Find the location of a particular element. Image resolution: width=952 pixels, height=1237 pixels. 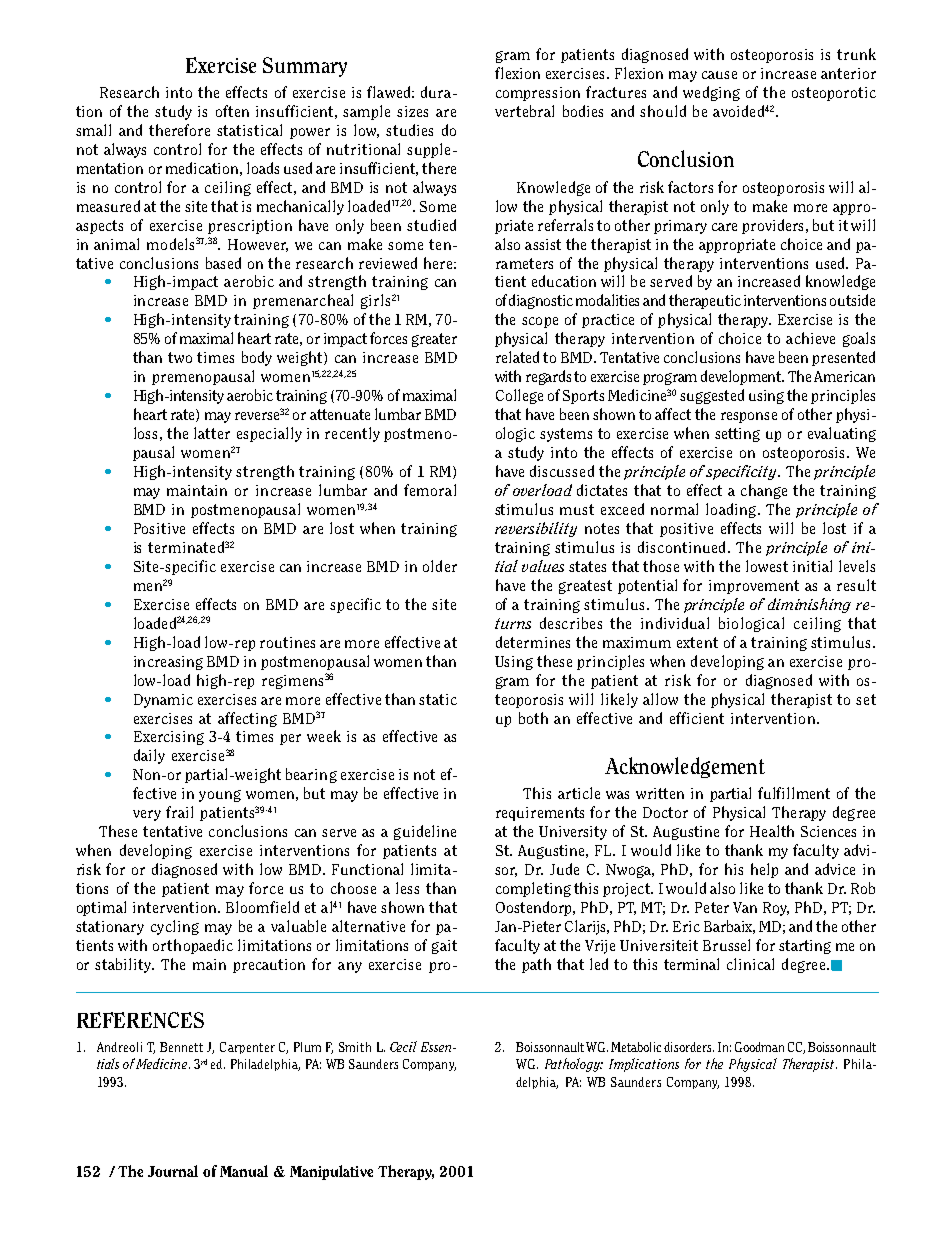

Cecil is located at coordinates (403, 1046).
